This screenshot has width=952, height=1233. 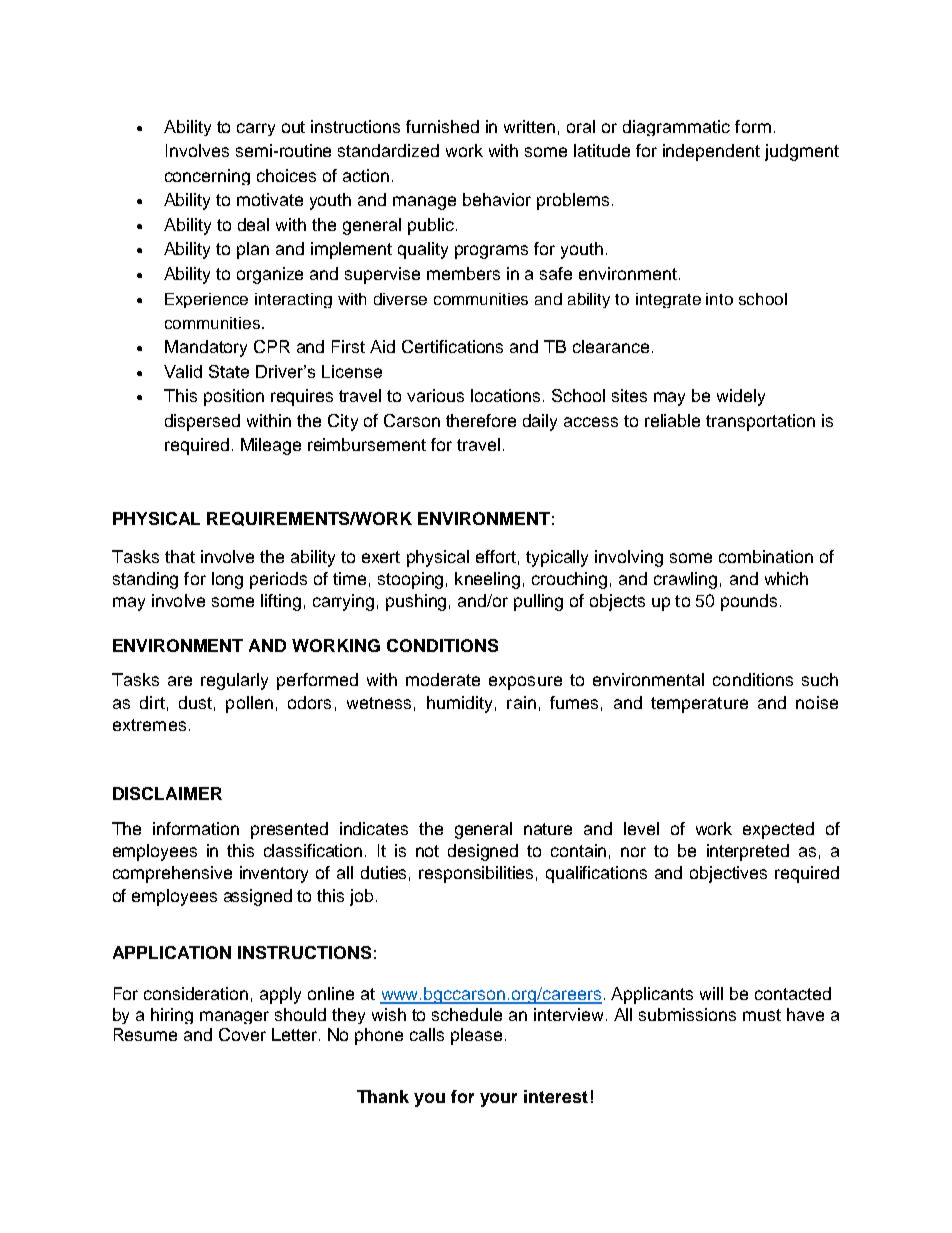 I want to click on therefore, so click(x=481, y=420).
